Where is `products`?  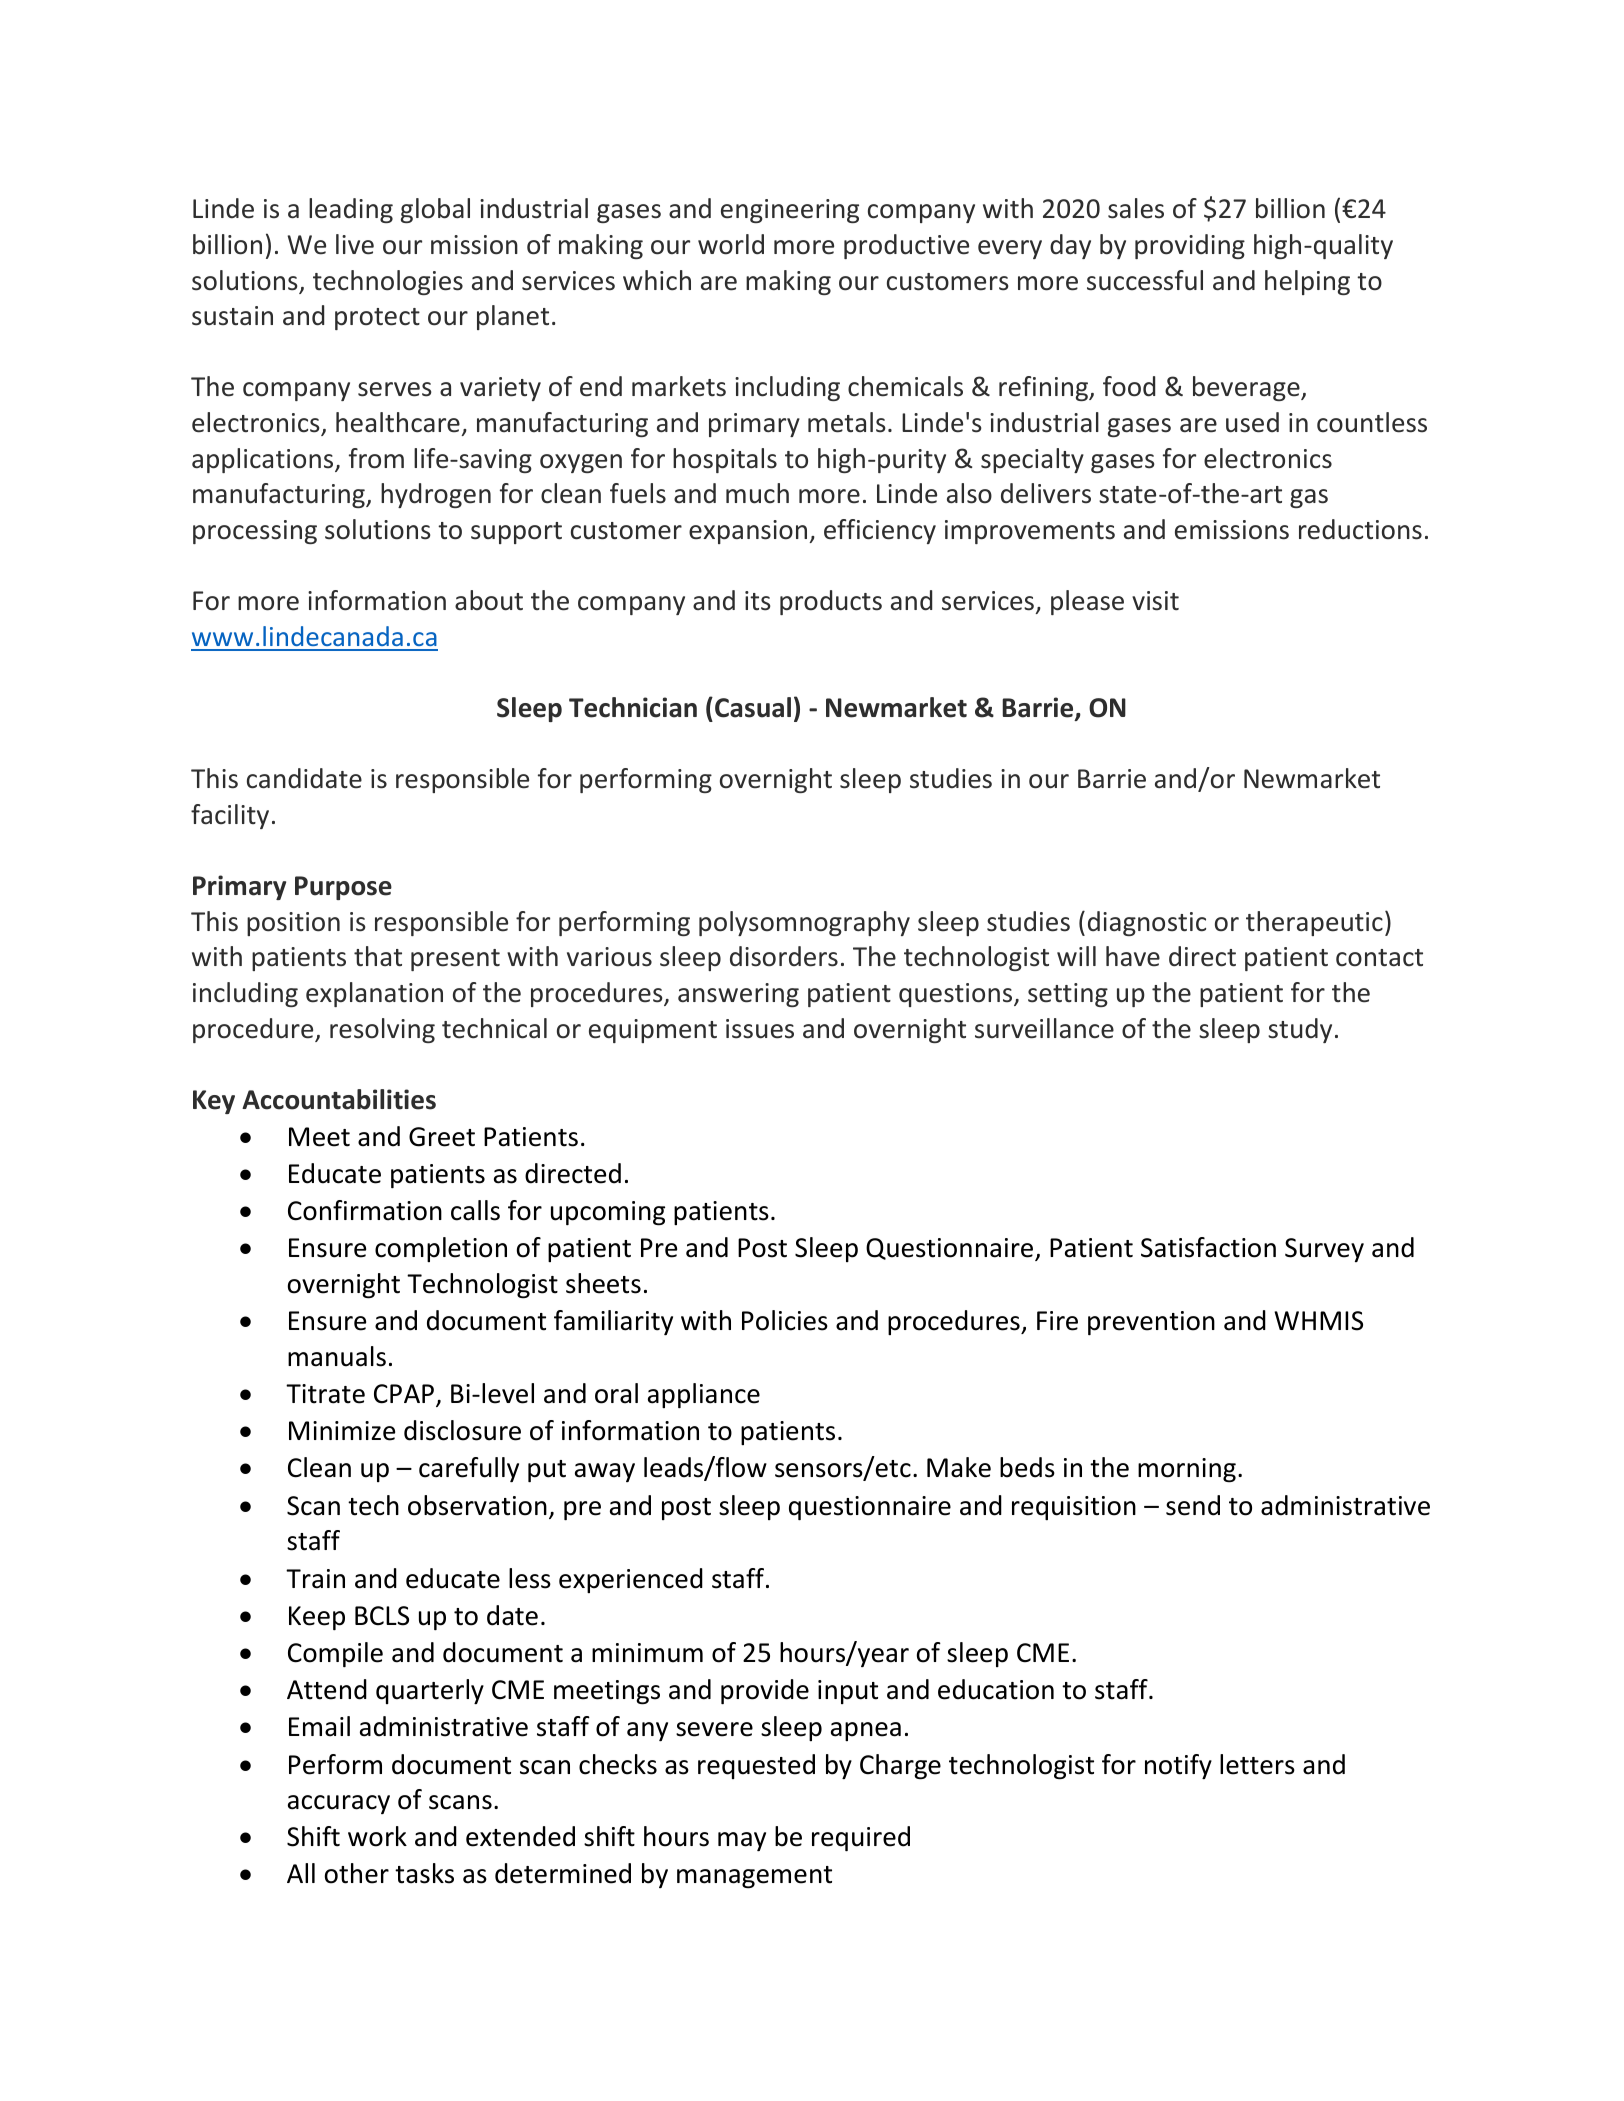 products is located at coordinates (831, 602).
